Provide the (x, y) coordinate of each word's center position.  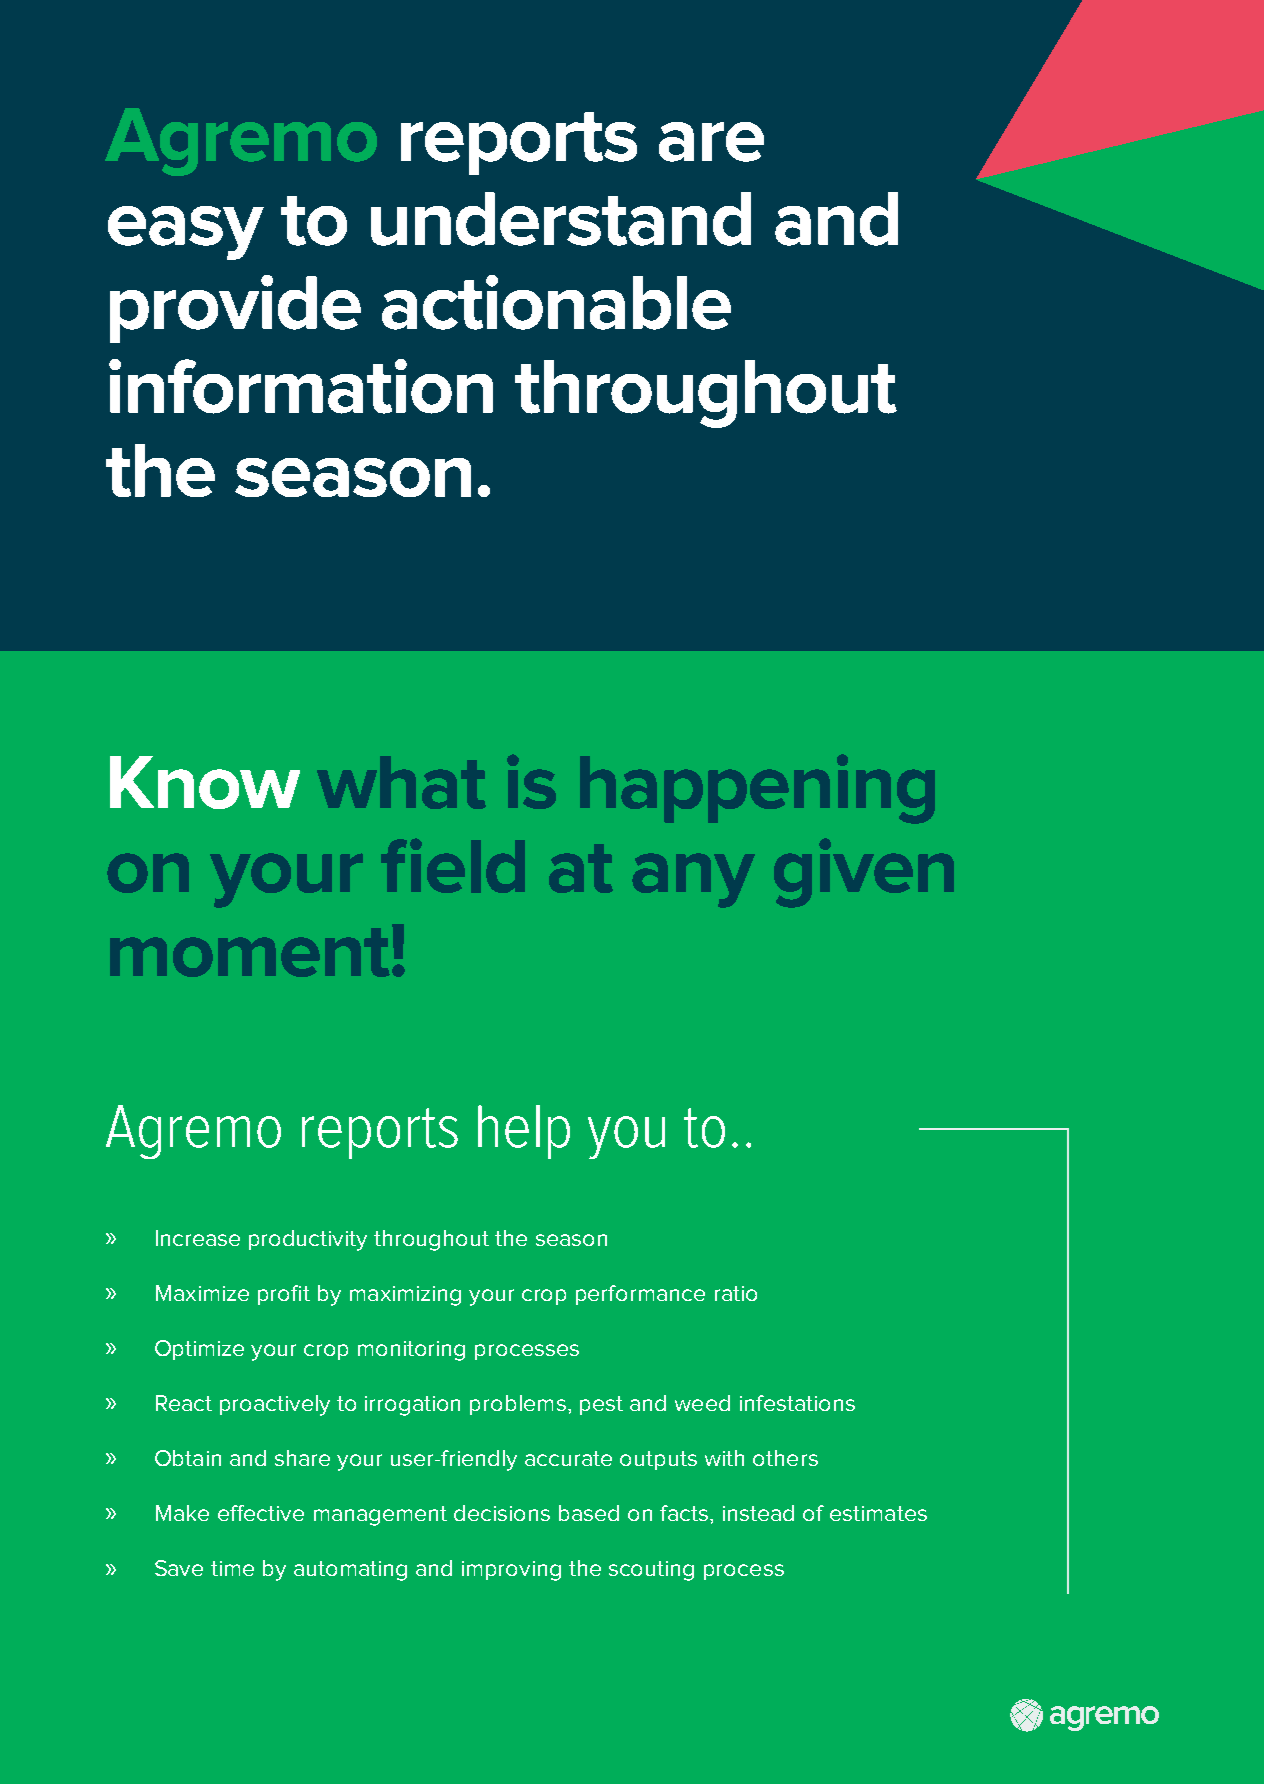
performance (640, 1295)
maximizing (405, 1296)
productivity (308, 1240)
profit (284, 1295)
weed (702, 1403)
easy (186, 233)
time (232, 1568)
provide (235, 309)
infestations (797, 1403)
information (301, 386)
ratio (736, 1293)
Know (205, 782)
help (524, 1132)
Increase (198, 1238)
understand (561, 219)
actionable (556, 302)
